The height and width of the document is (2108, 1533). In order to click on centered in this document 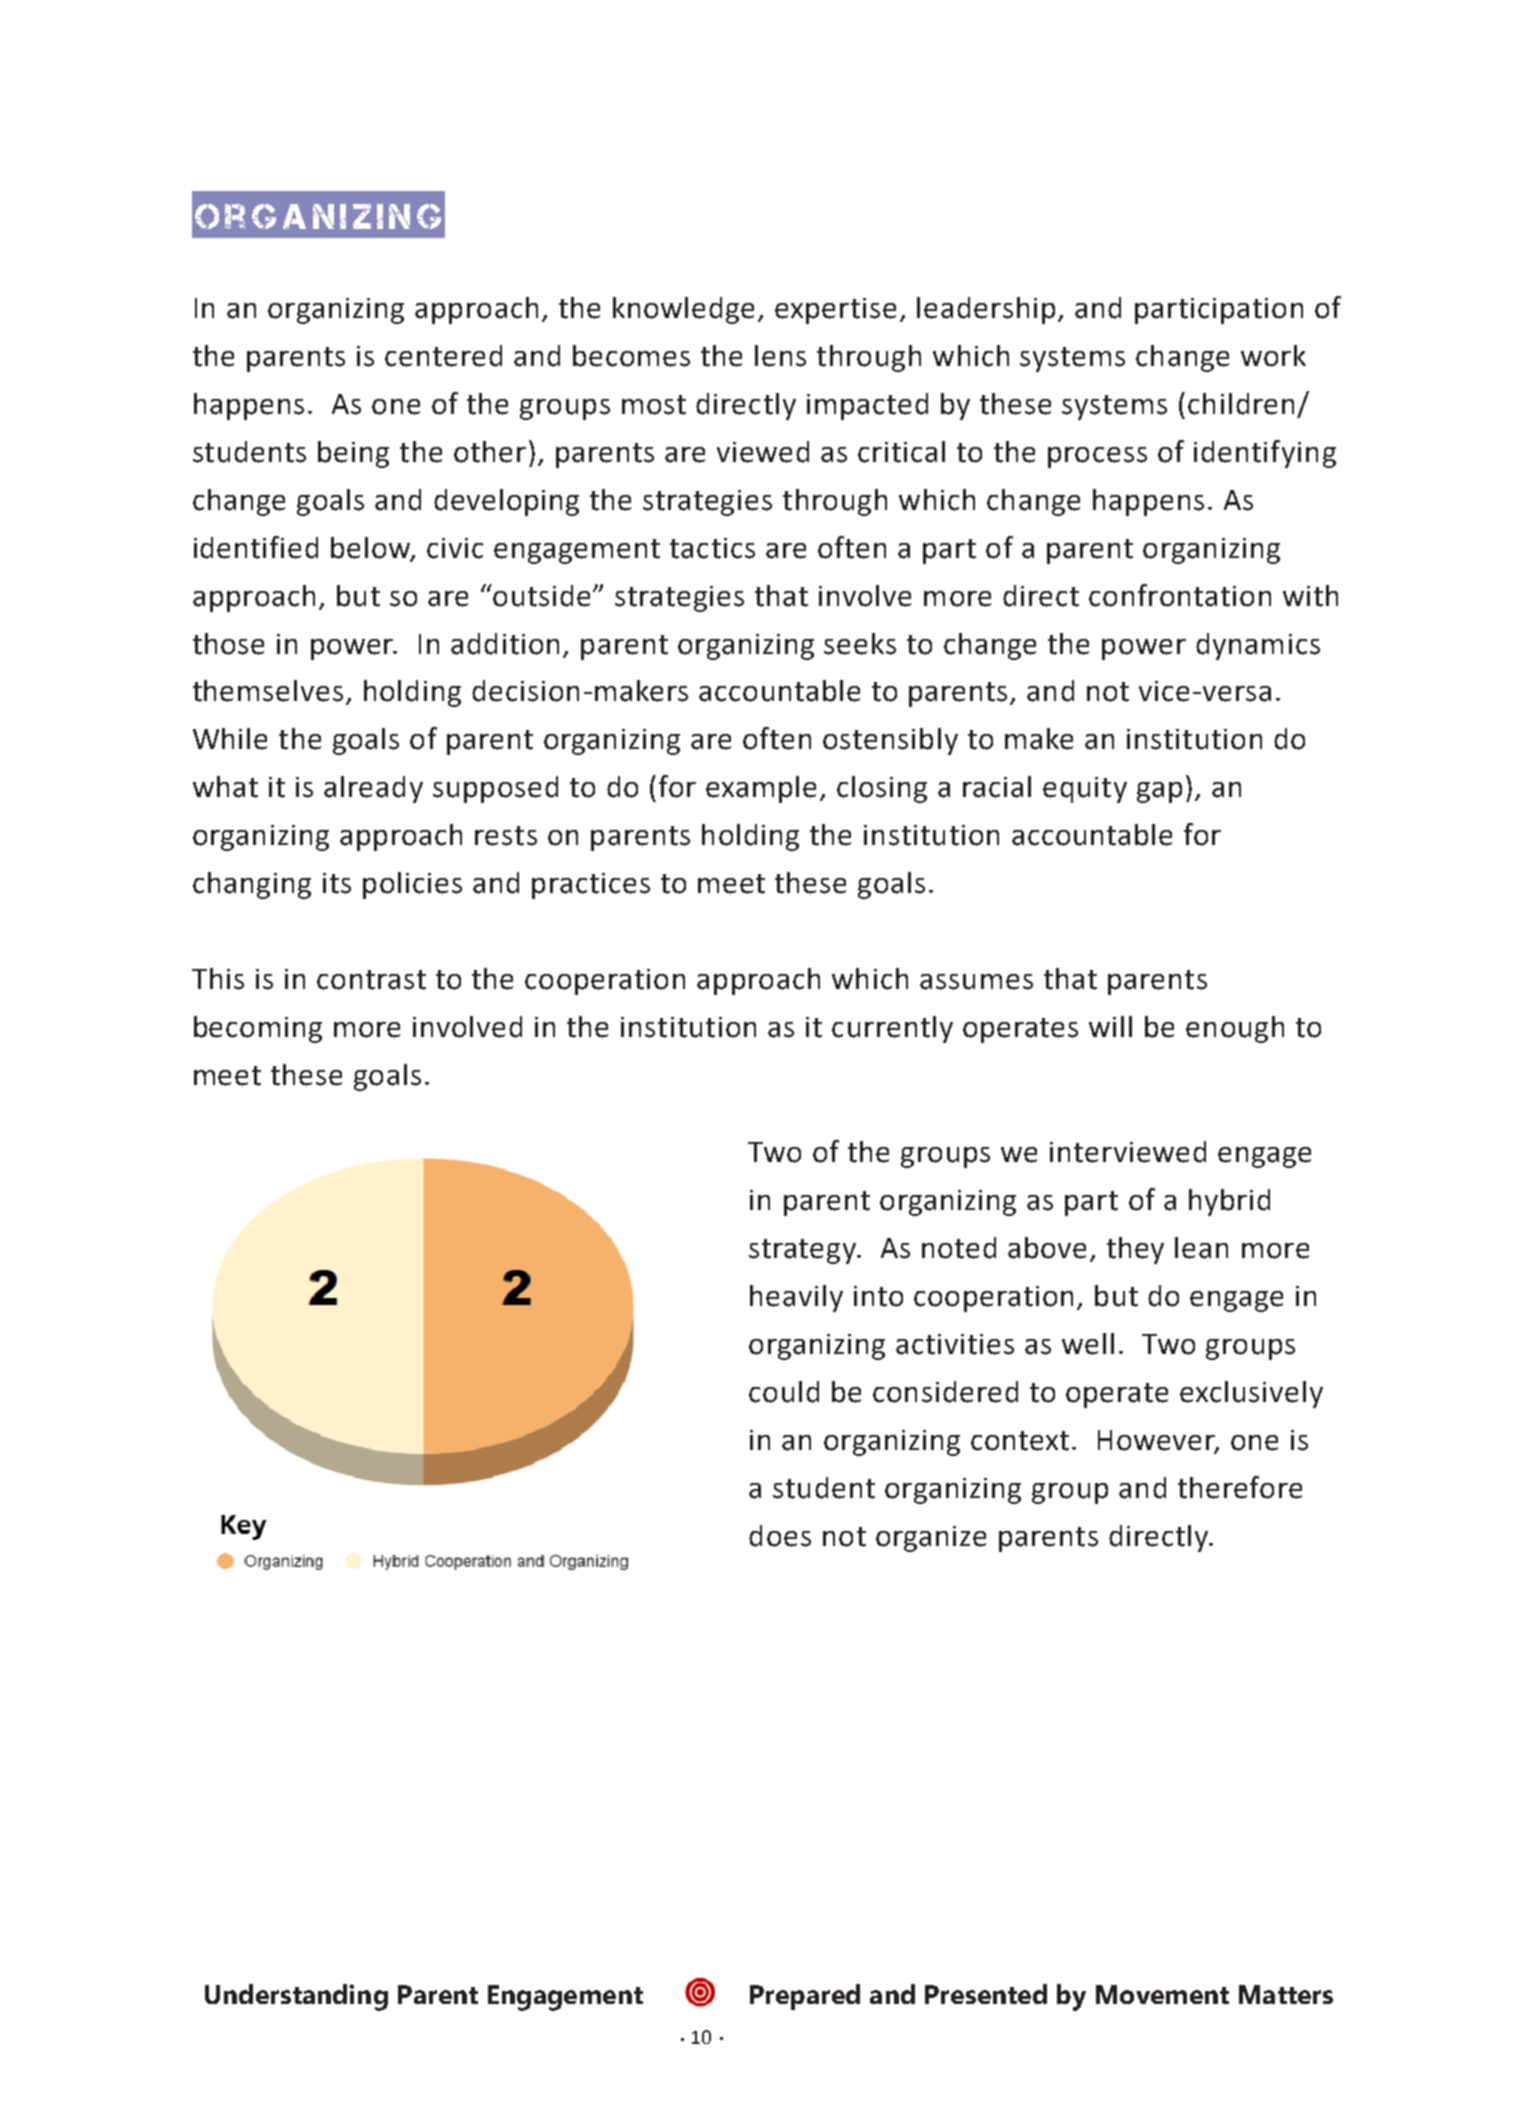, I will do `click(443, 356)`.
